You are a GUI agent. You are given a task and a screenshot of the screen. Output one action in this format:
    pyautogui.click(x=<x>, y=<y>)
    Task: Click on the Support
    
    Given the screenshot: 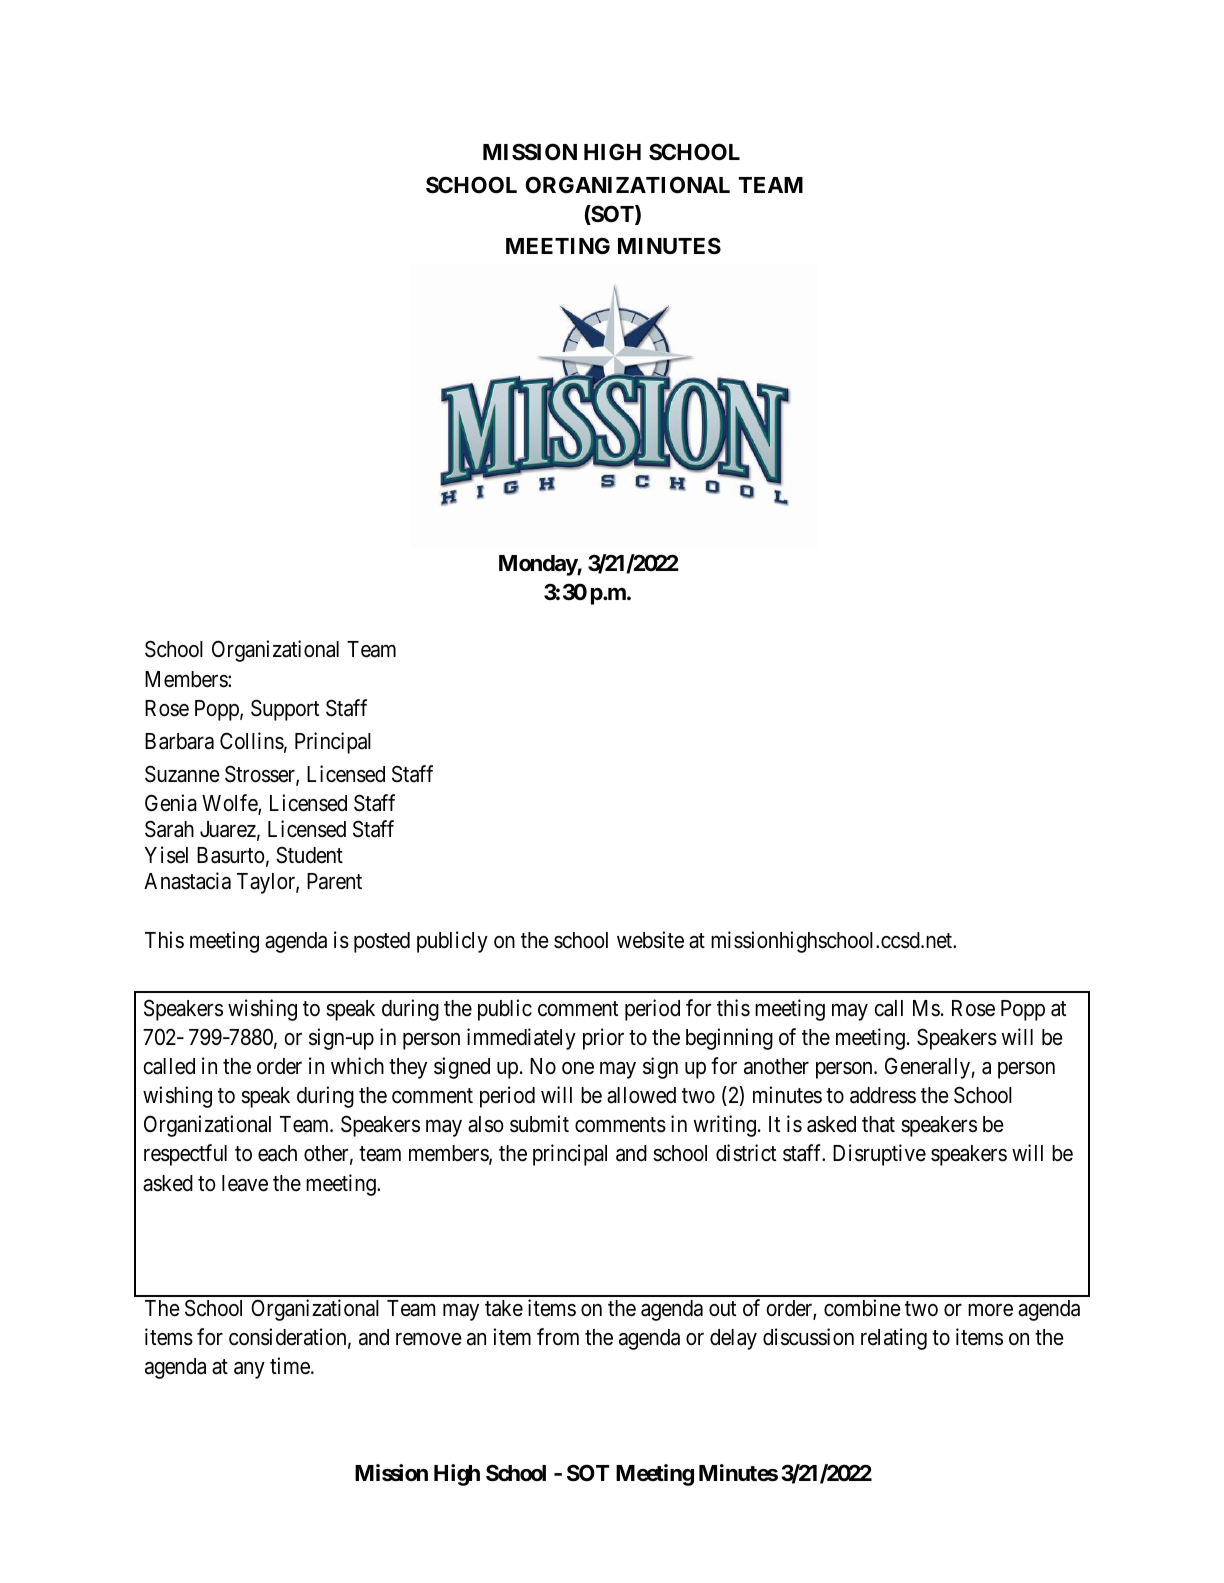 What is the action you would take?
    pyautogui.click(x=285, y=710)
